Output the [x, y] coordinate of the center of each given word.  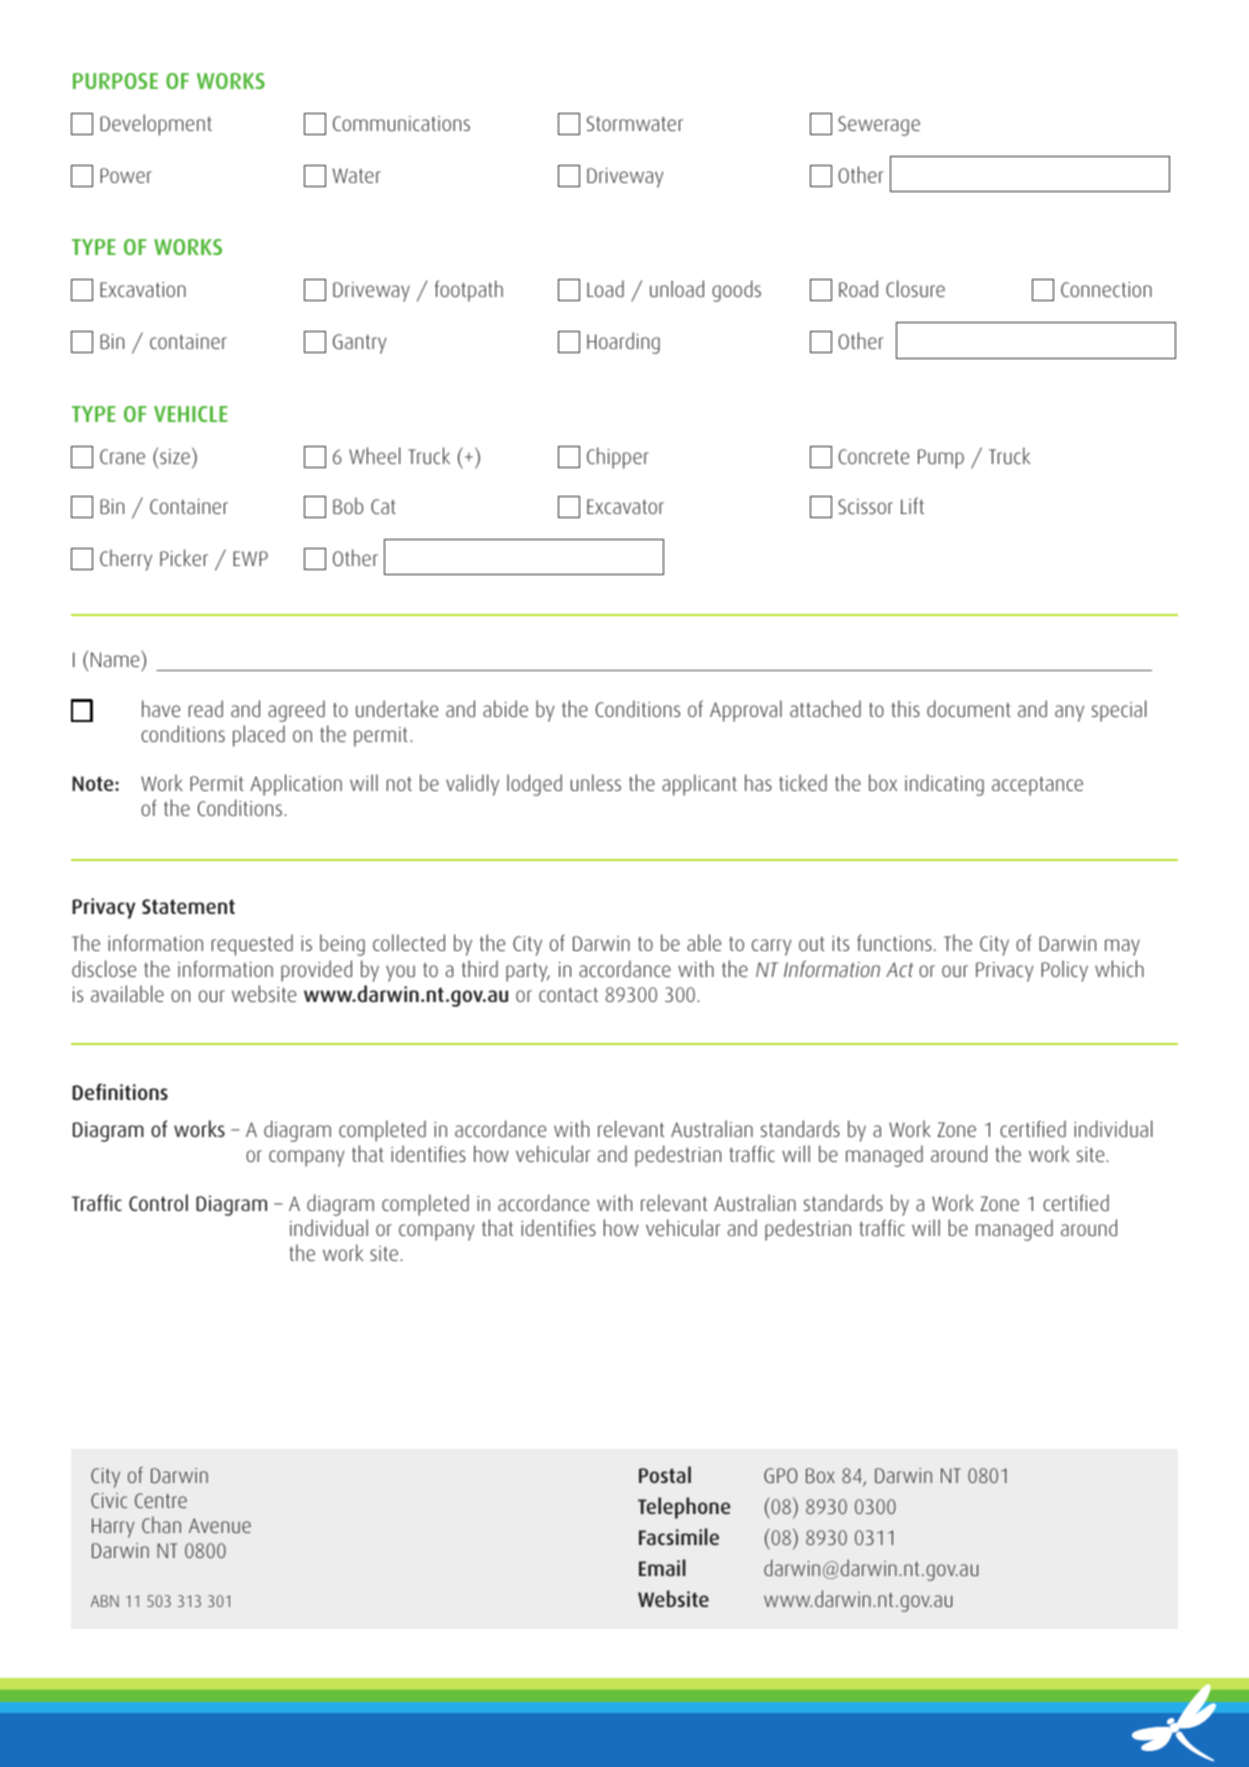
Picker [184, 557]
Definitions [120, 1091]
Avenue [220, 1525]
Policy [1064, 971]
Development [156, 125]
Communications [401, 123]
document [969, 708]
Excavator [625, 506]
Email [662, 1567]
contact [568, 994]
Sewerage [879, 126]
